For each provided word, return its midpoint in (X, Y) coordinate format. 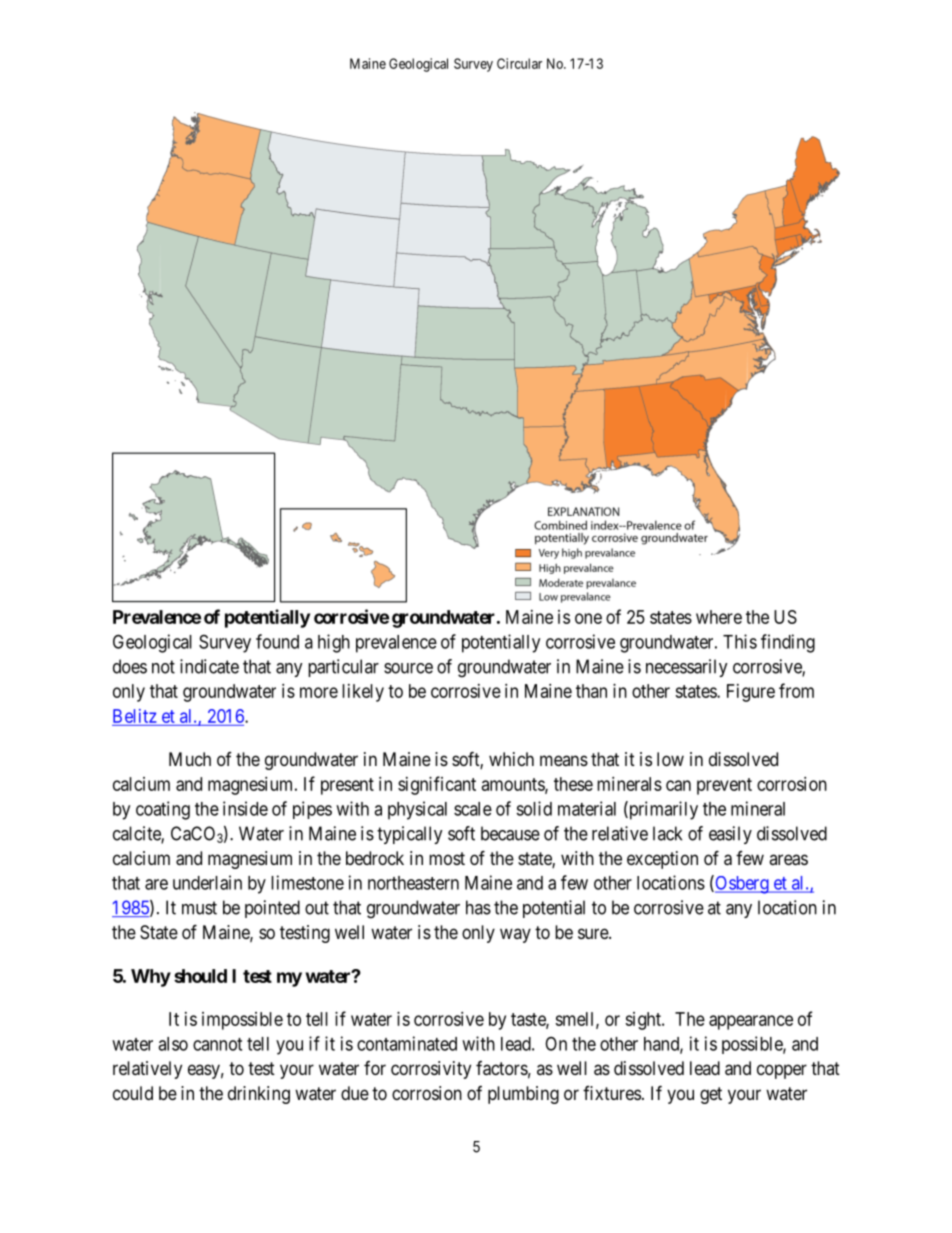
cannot (217, 1044)
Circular (519, 63)
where (719, 617)
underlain (207, 882)
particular (343, 668)
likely (363, 693)
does (130, 666)
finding (788, 643)
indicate (209, 666)
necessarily (687, 668)
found (277, 641)
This (740, 641)
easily (730, 835)
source (408, 668)
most (447, 858)
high (334, 643)
